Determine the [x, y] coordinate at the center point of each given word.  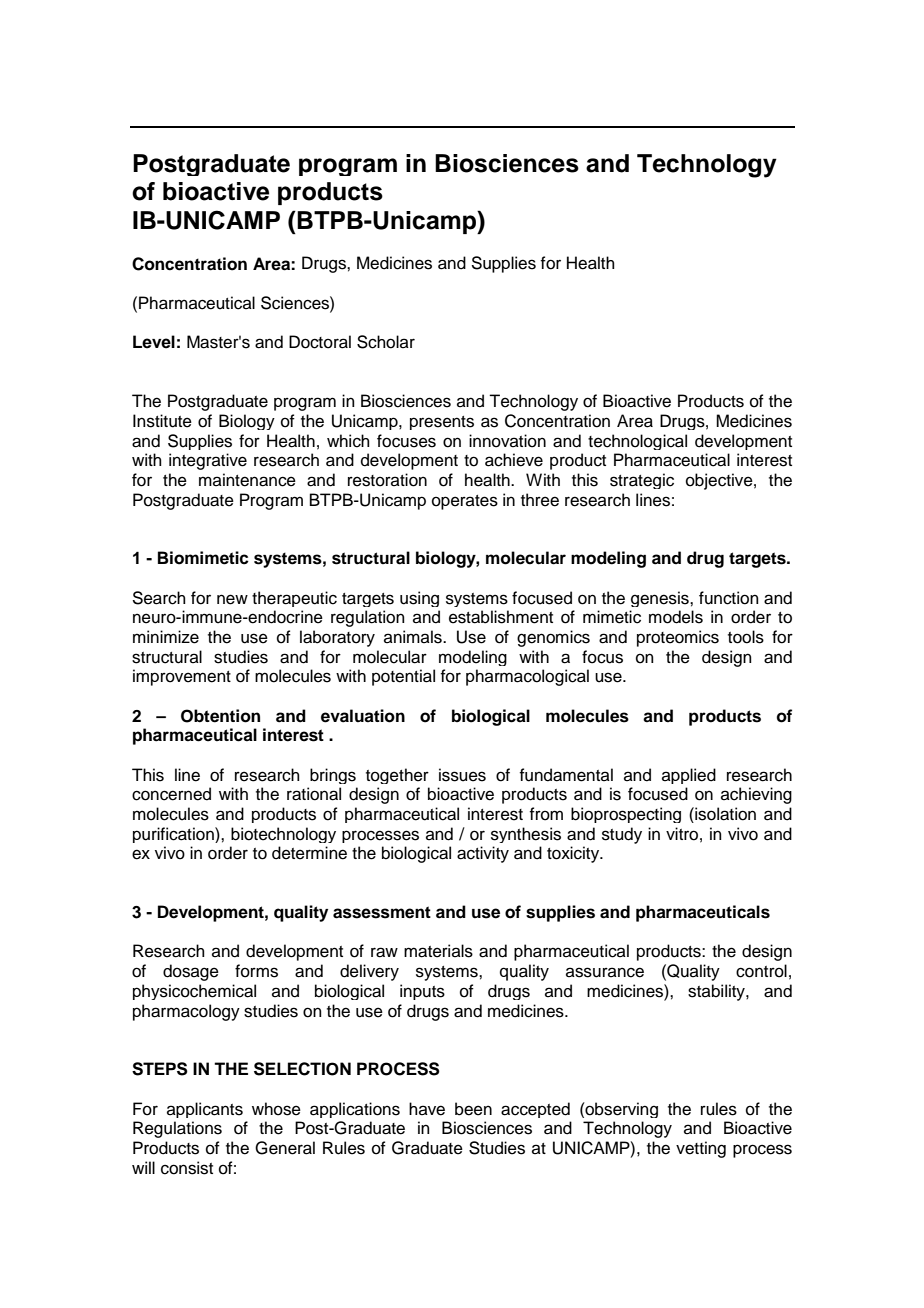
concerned [171, 794]
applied [689, 776]
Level [154, 342]
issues [462, 775]
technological [637, 442]
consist [187, 1168]
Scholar [386, 342]
